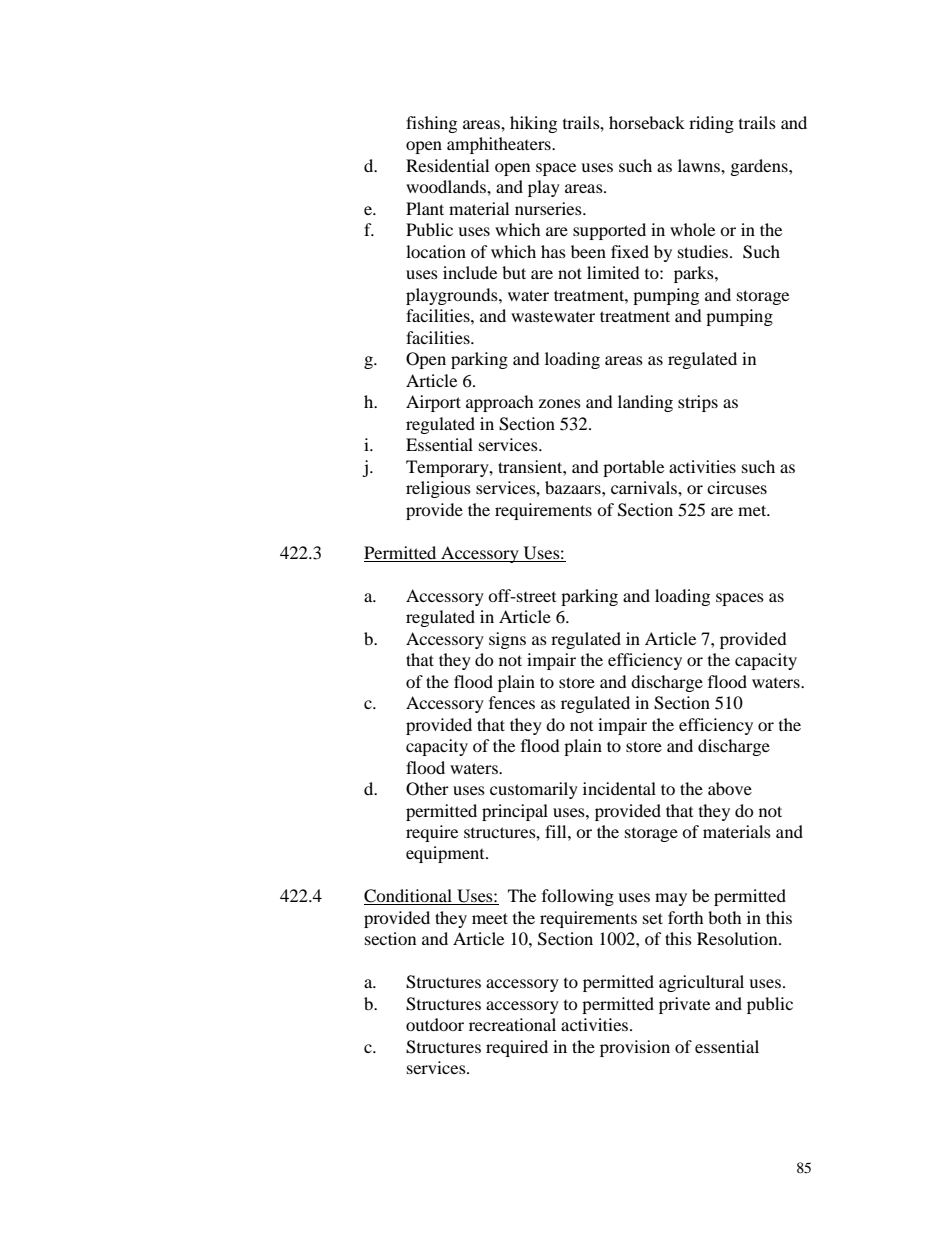  What do you see at coordinates (507, 640) in the document?
I see `signs` at bounding box center [507, 640].
